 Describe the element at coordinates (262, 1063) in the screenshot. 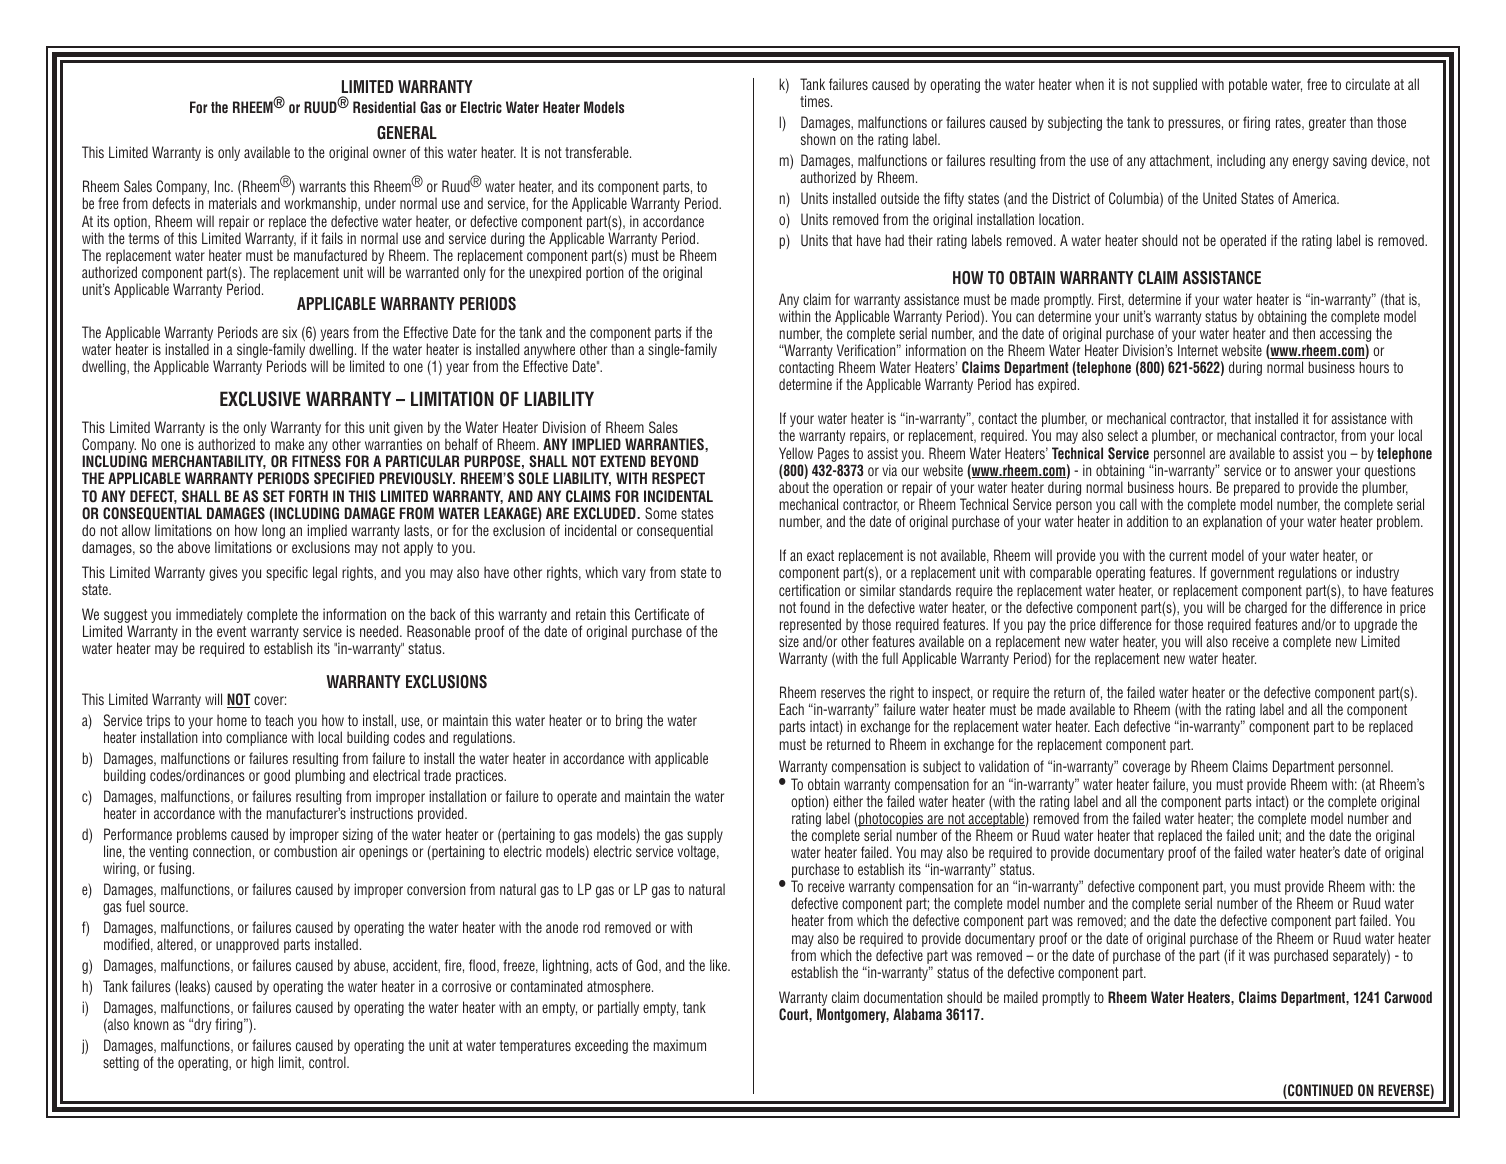

I see `high` at that location.
